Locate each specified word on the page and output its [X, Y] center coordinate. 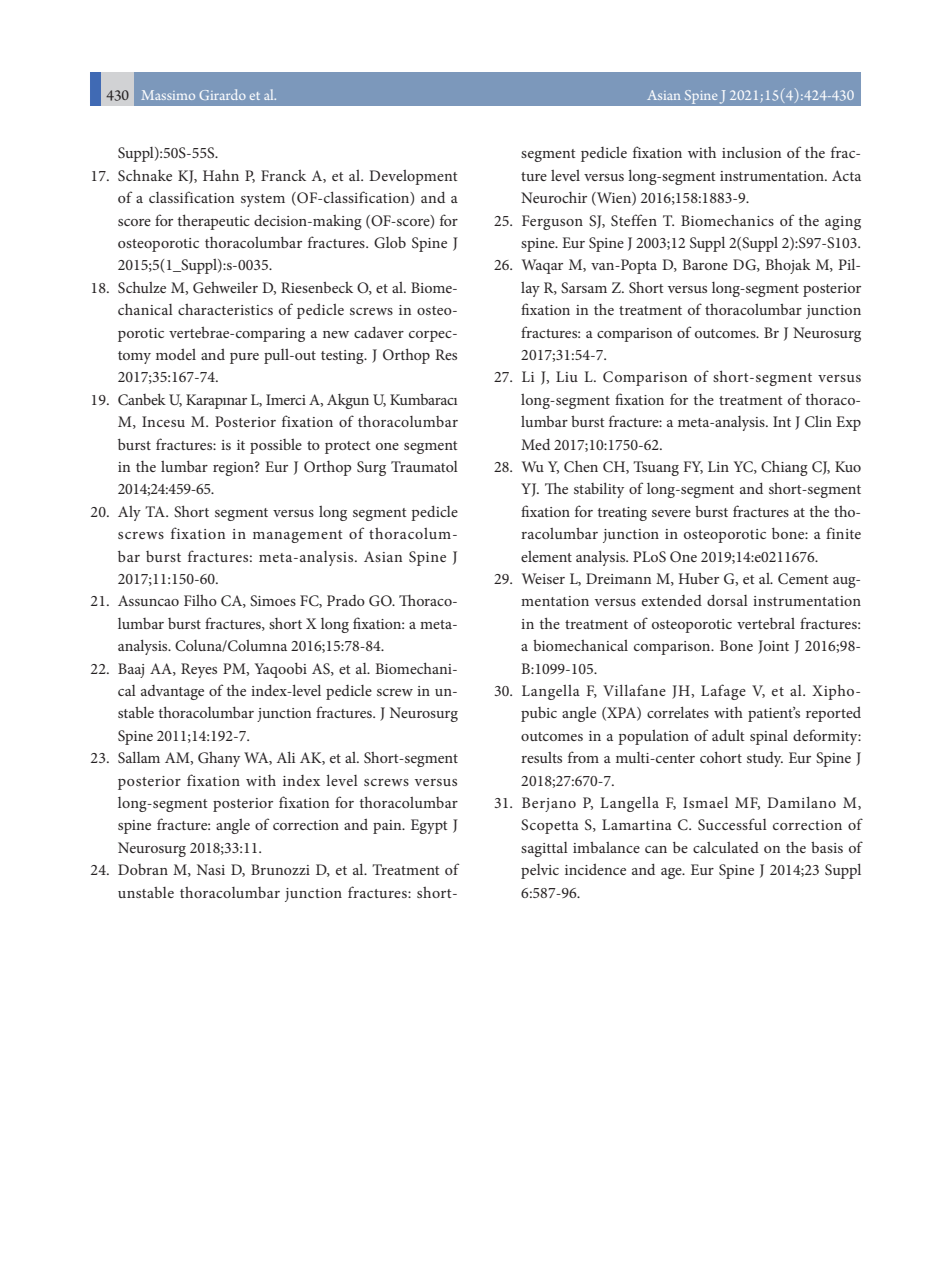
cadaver [379, 332]
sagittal [544, 849]
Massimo [168, 95]
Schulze [142, 287]
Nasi [211, 869]
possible [276, 446]
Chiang [784, 468]
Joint [773, 647]
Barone [705, 264]
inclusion [751, 152]
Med [535, 444]
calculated [726, 847]
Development [413, 177]
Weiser [543, 578]
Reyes [199, 670]
